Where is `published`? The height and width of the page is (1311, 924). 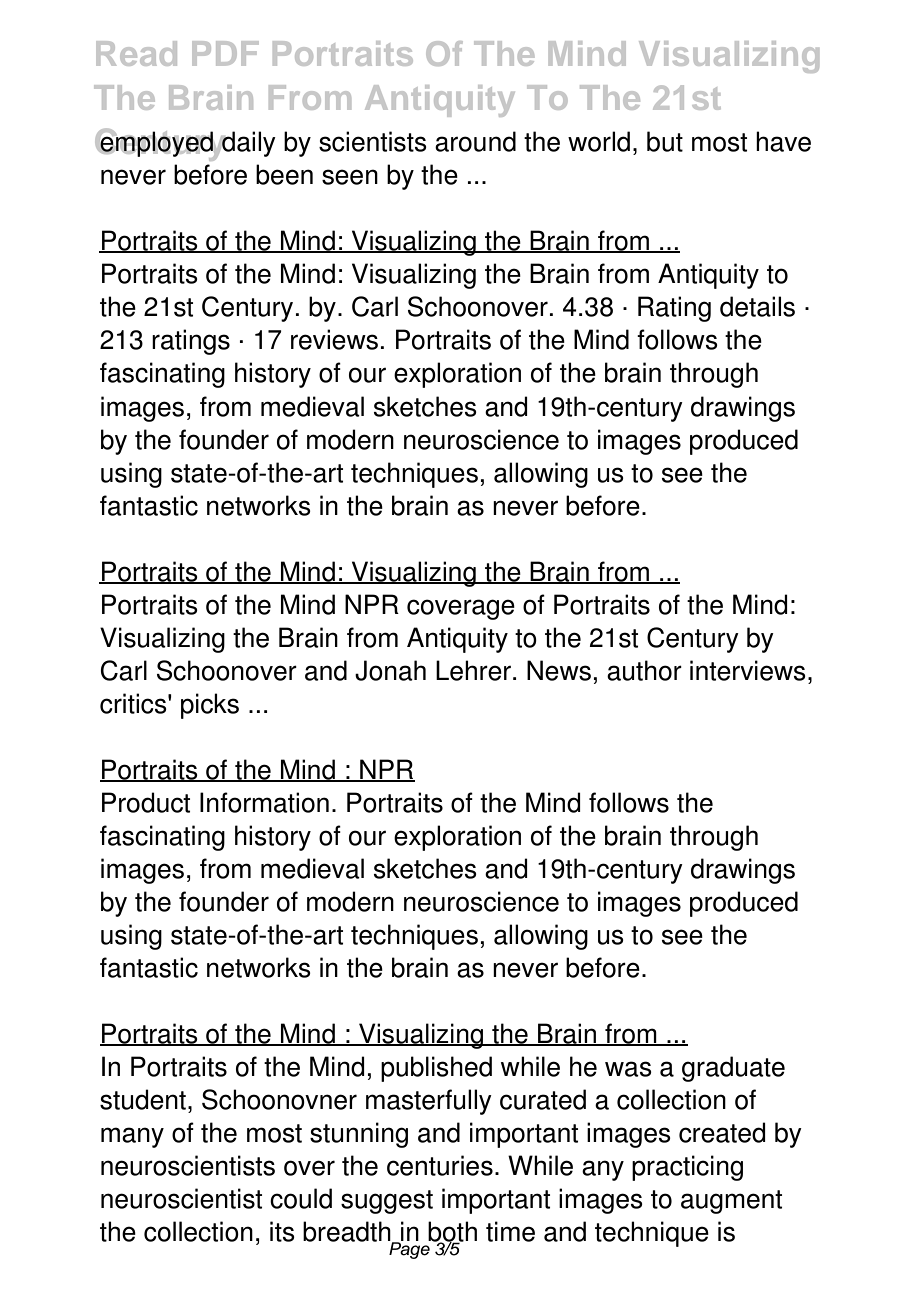
published is located at coordinates (436, 1069).
